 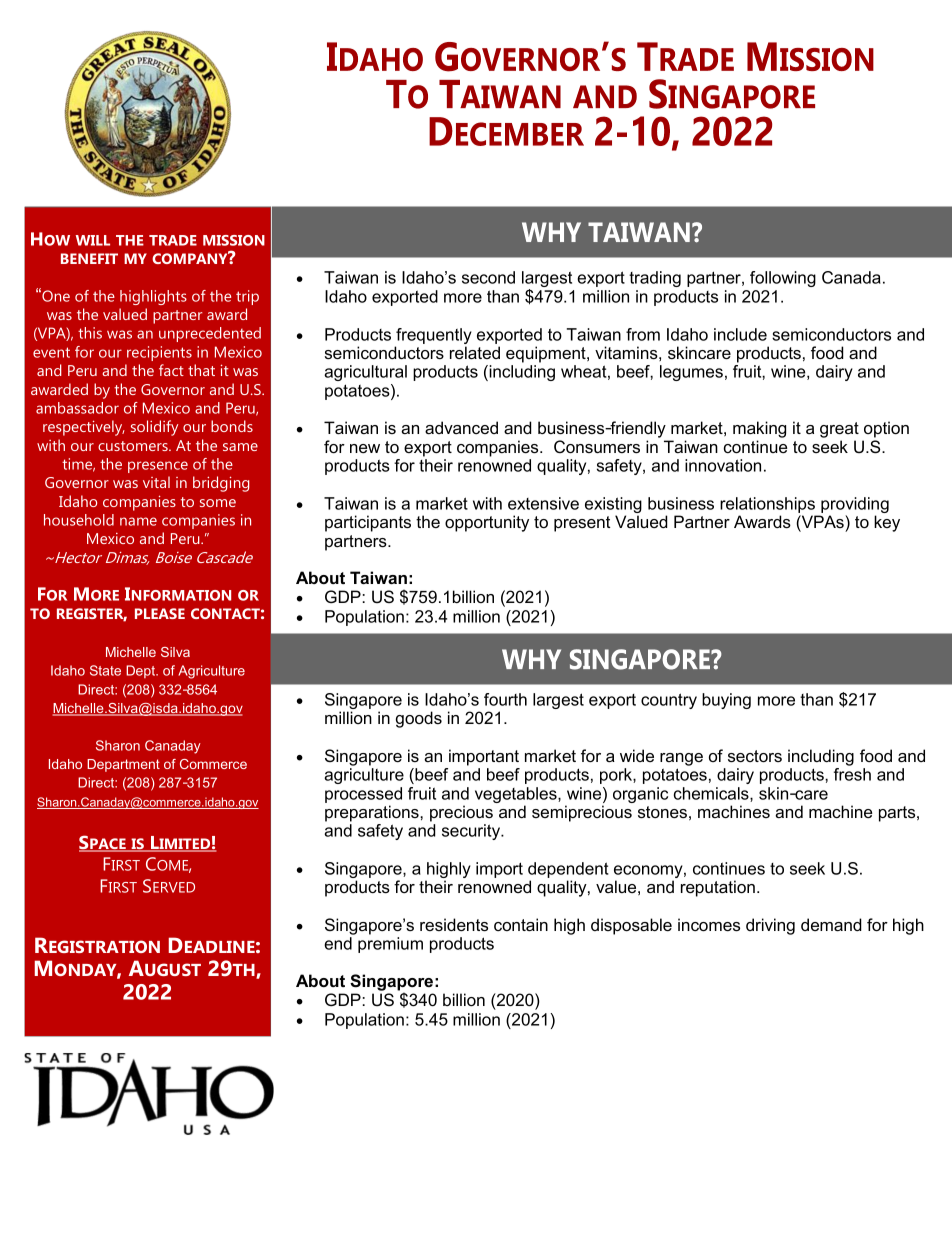 I want to click on premium, so click(x=390, y=945).
